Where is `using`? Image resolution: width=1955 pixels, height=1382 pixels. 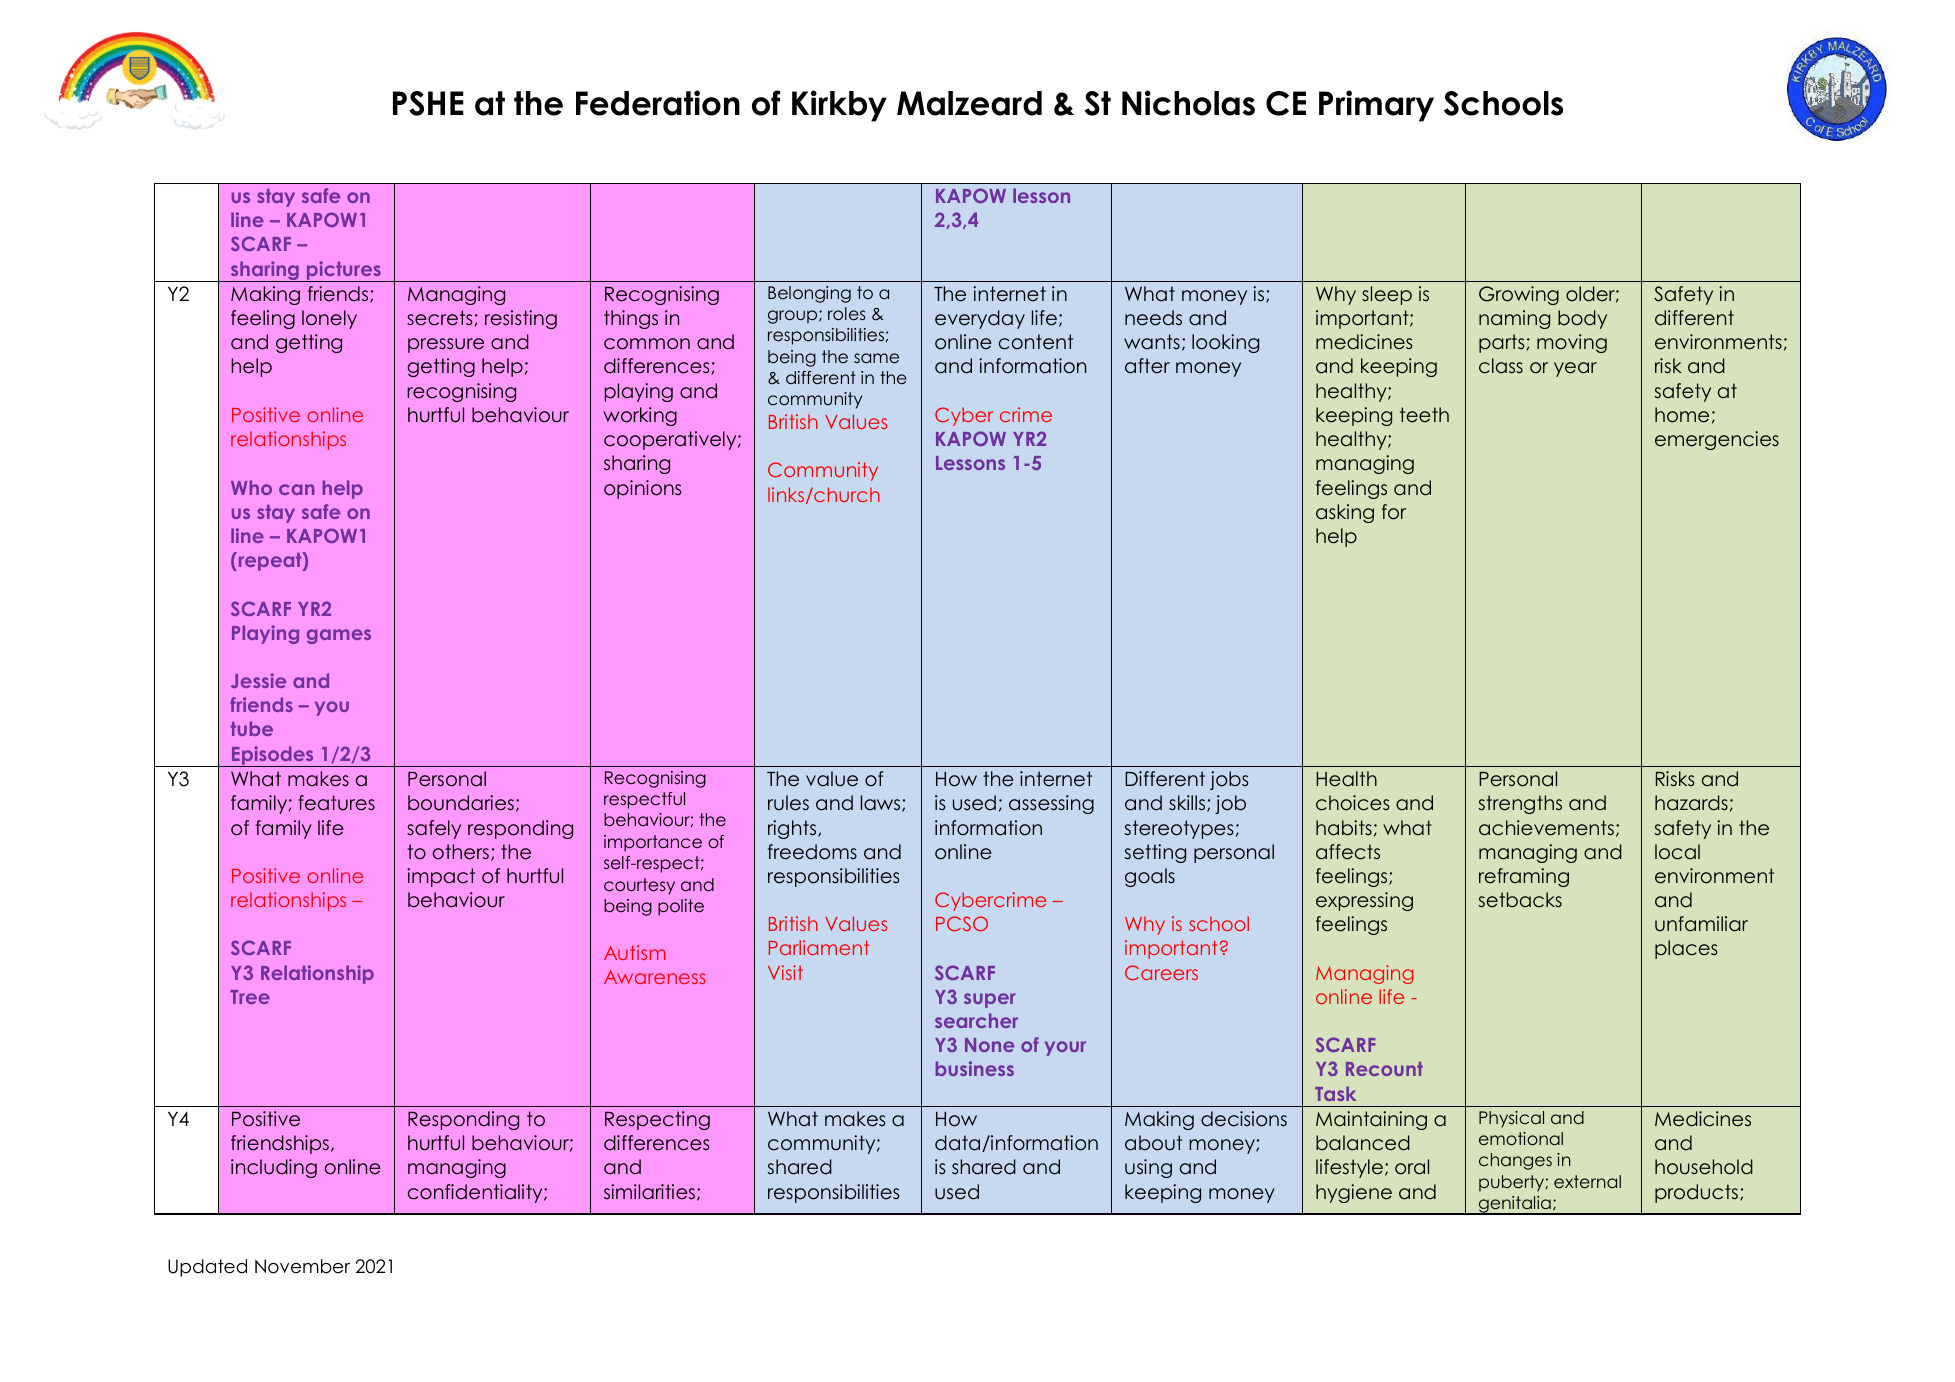
using is located at coordinates (1148, 1168).
